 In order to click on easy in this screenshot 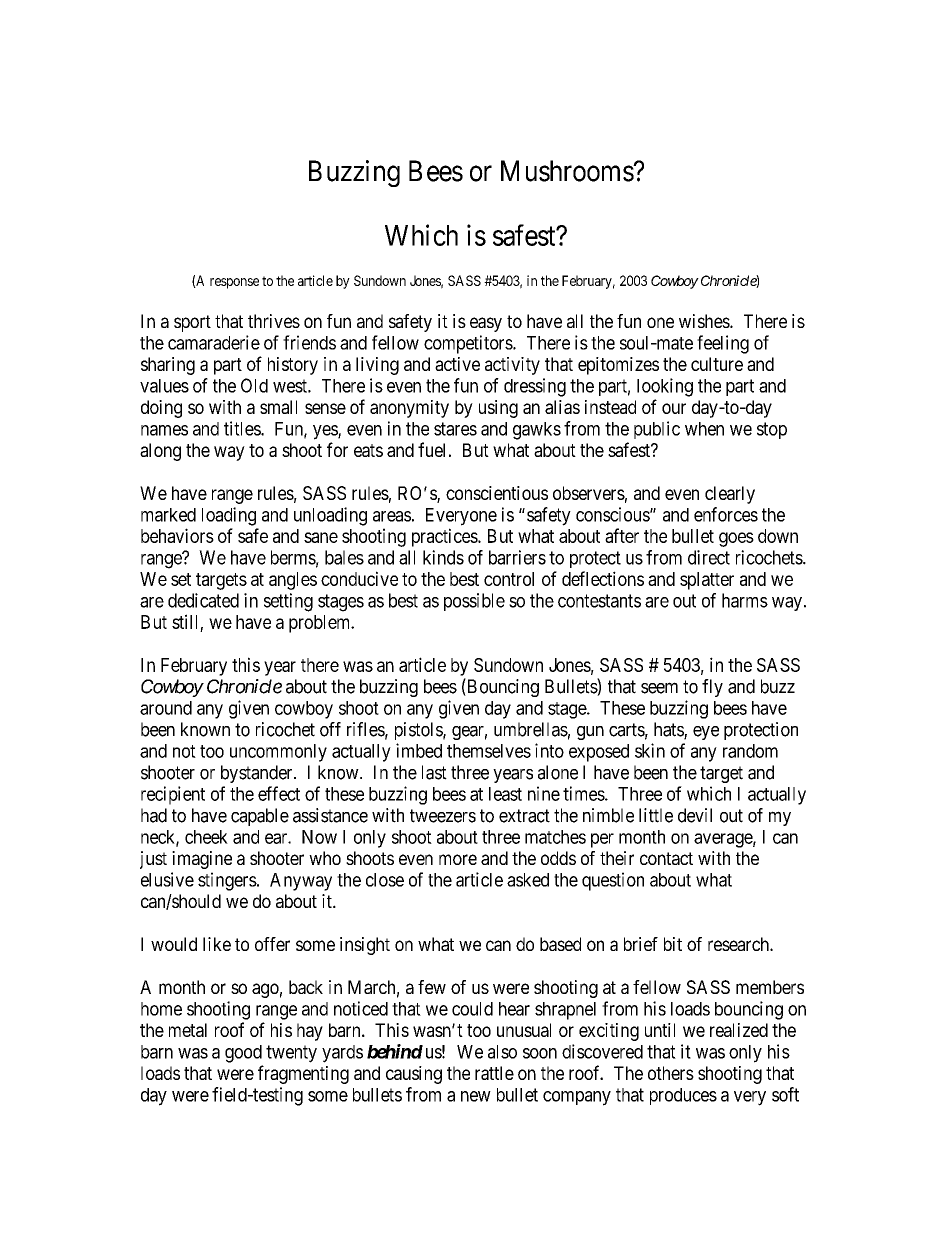, I will do `click(486, 324)`.
